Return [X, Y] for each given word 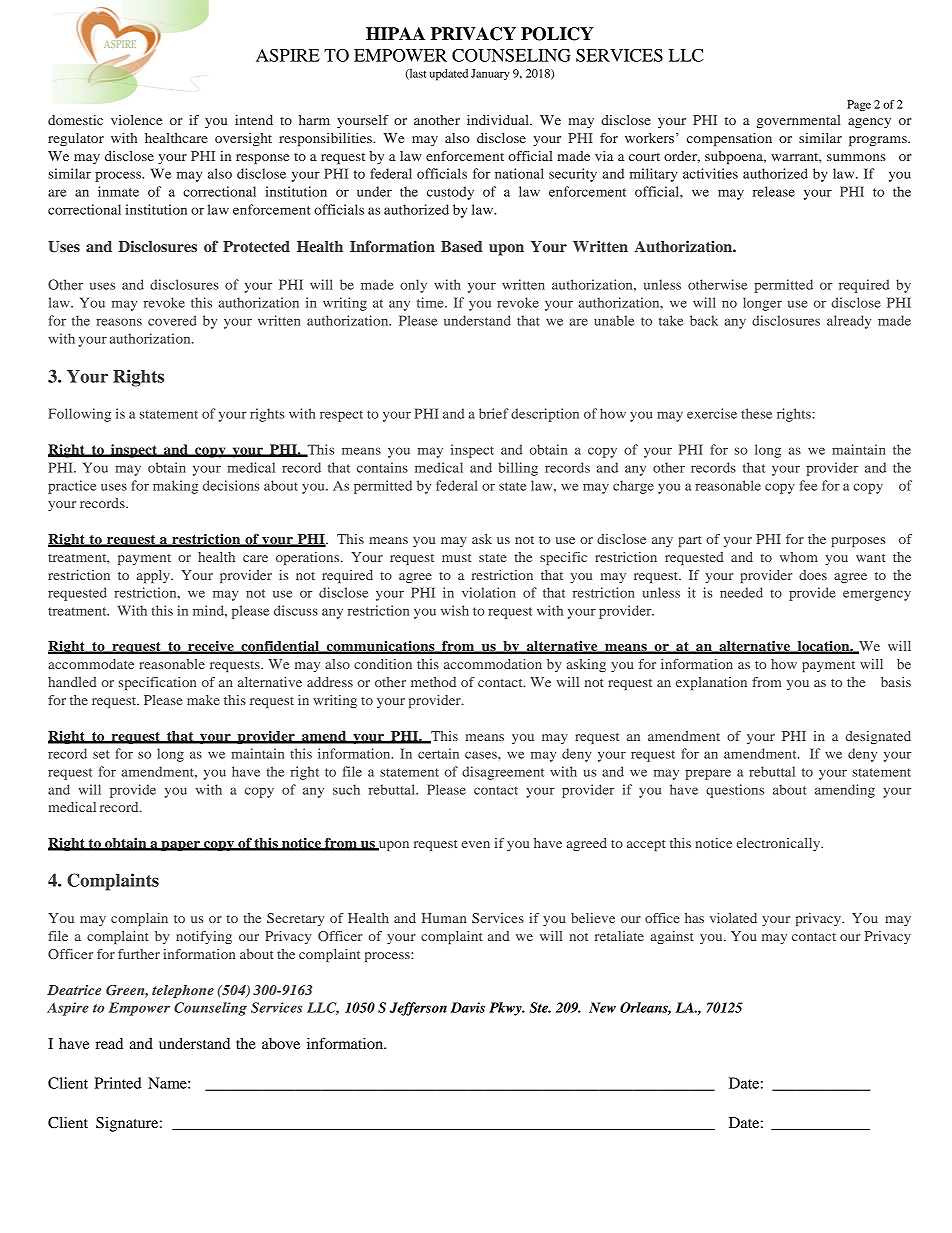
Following [79, 415]
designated [878, 737]
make [203, 700]
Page [859, 106]
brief [494, 413]
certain [438, 753]
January [490, 74]
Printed [118, 1083]
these [756, 413]
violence [136, 120]
